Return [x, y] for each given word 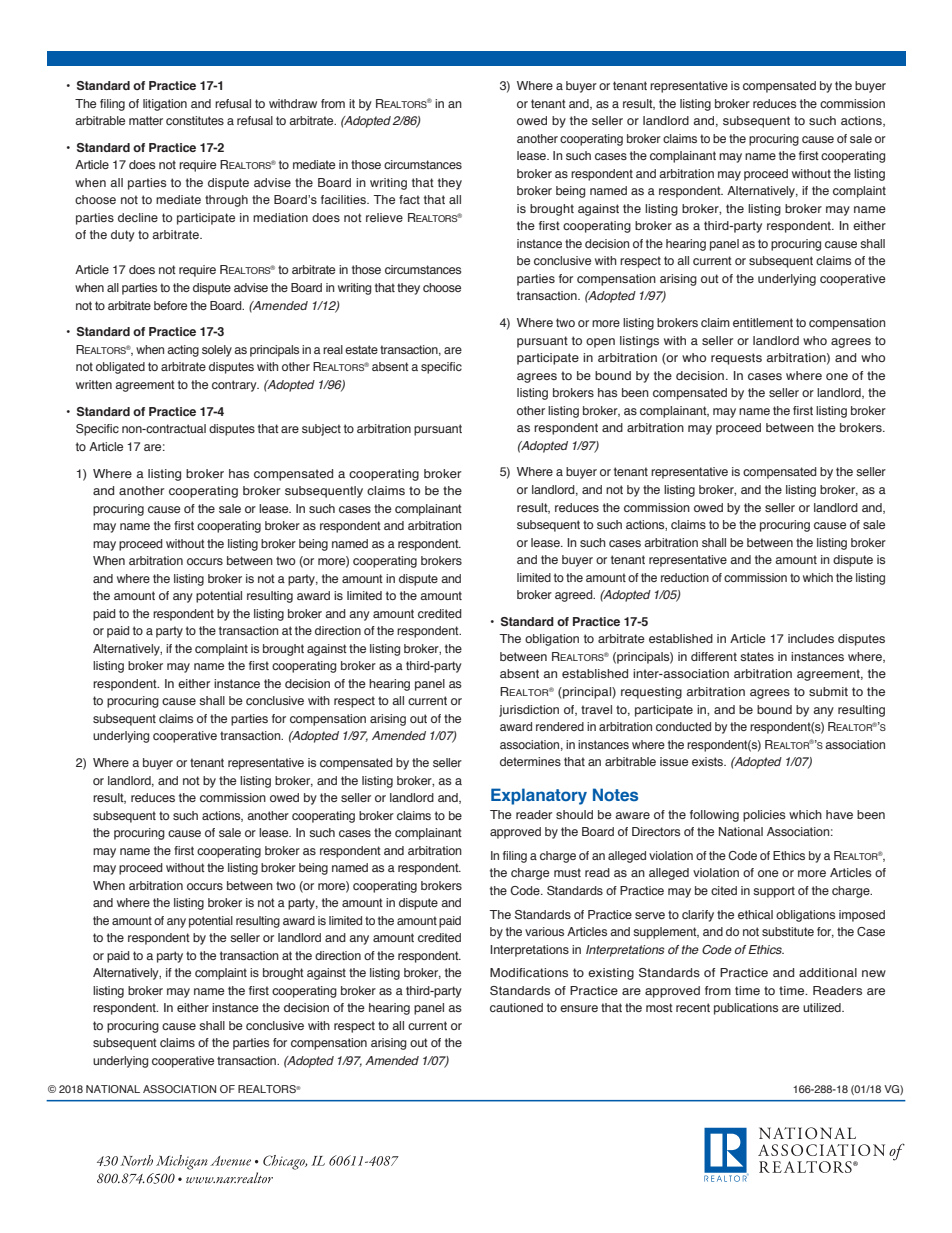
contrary [235, 386]
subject [321, 430]
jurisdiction [529, 711]
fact [409, 199]
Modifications [529, 972]
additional [828, 972]
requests [736, 359]
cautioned [516, 1007]
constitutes [195, 120]
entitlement [763, 322]
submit [828, 691]
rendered [560, 726]
